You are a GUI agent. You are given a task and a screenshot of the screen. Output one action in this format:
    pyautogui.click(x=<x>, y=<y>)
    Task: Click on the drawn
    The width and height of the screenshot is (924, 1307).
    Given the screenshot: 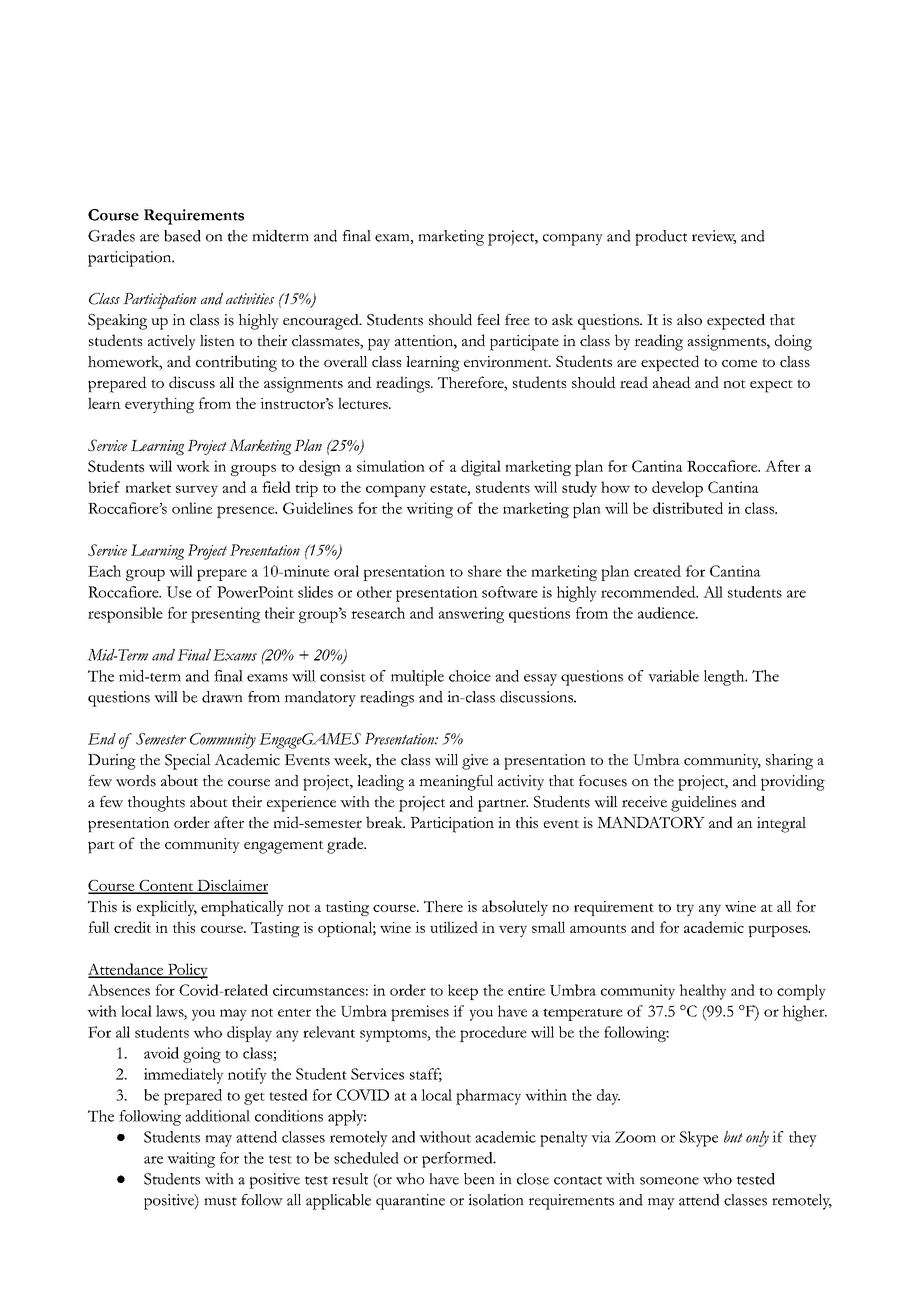 What is the action you would take?
    pyautogui.click(x=222, y=697)
